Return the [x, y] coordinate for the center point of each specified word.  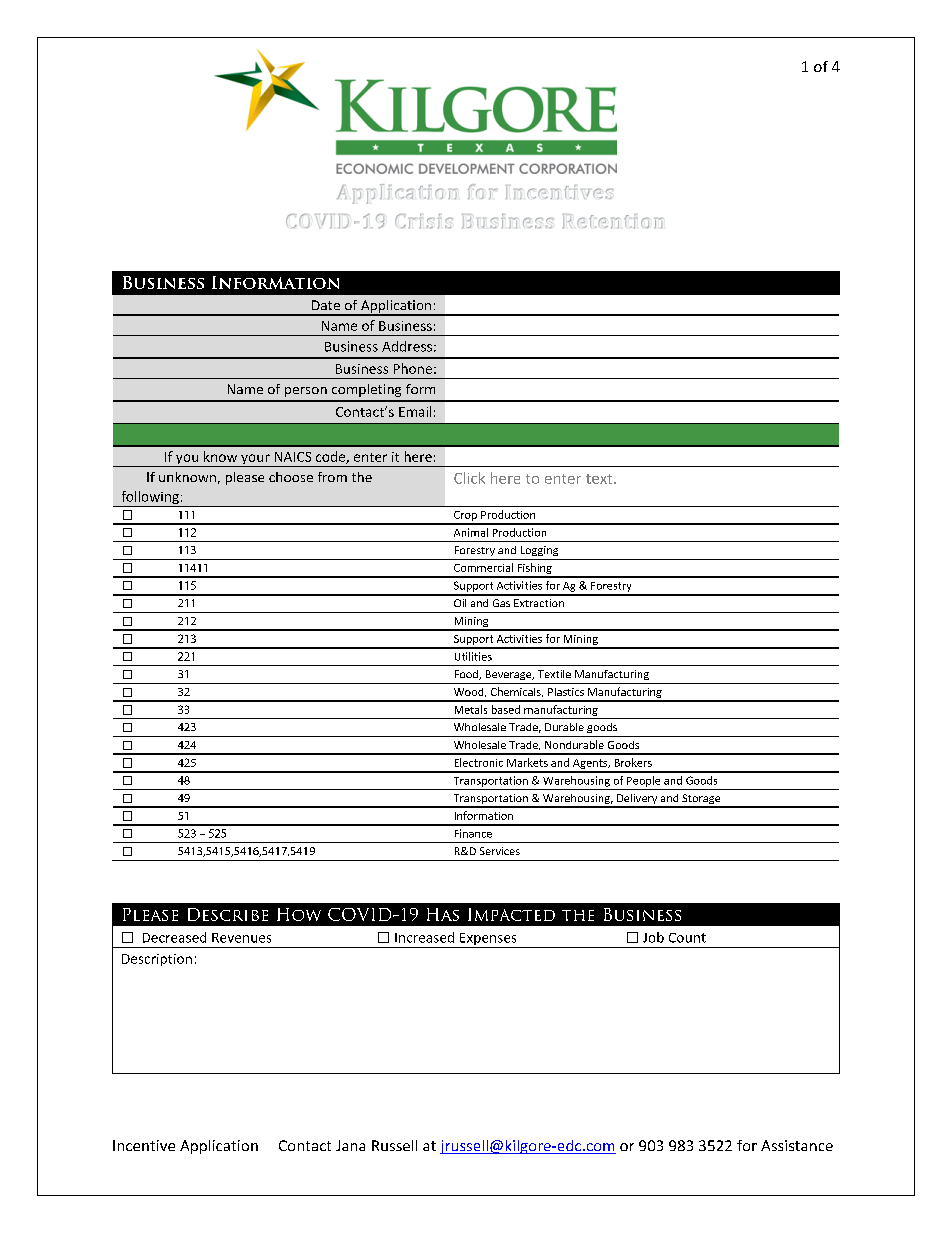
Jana [350, 1145]
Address [407, 346]
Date [326, 305]
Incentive [144, 1145]
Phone [413, 368]
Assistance [797, 1145]
